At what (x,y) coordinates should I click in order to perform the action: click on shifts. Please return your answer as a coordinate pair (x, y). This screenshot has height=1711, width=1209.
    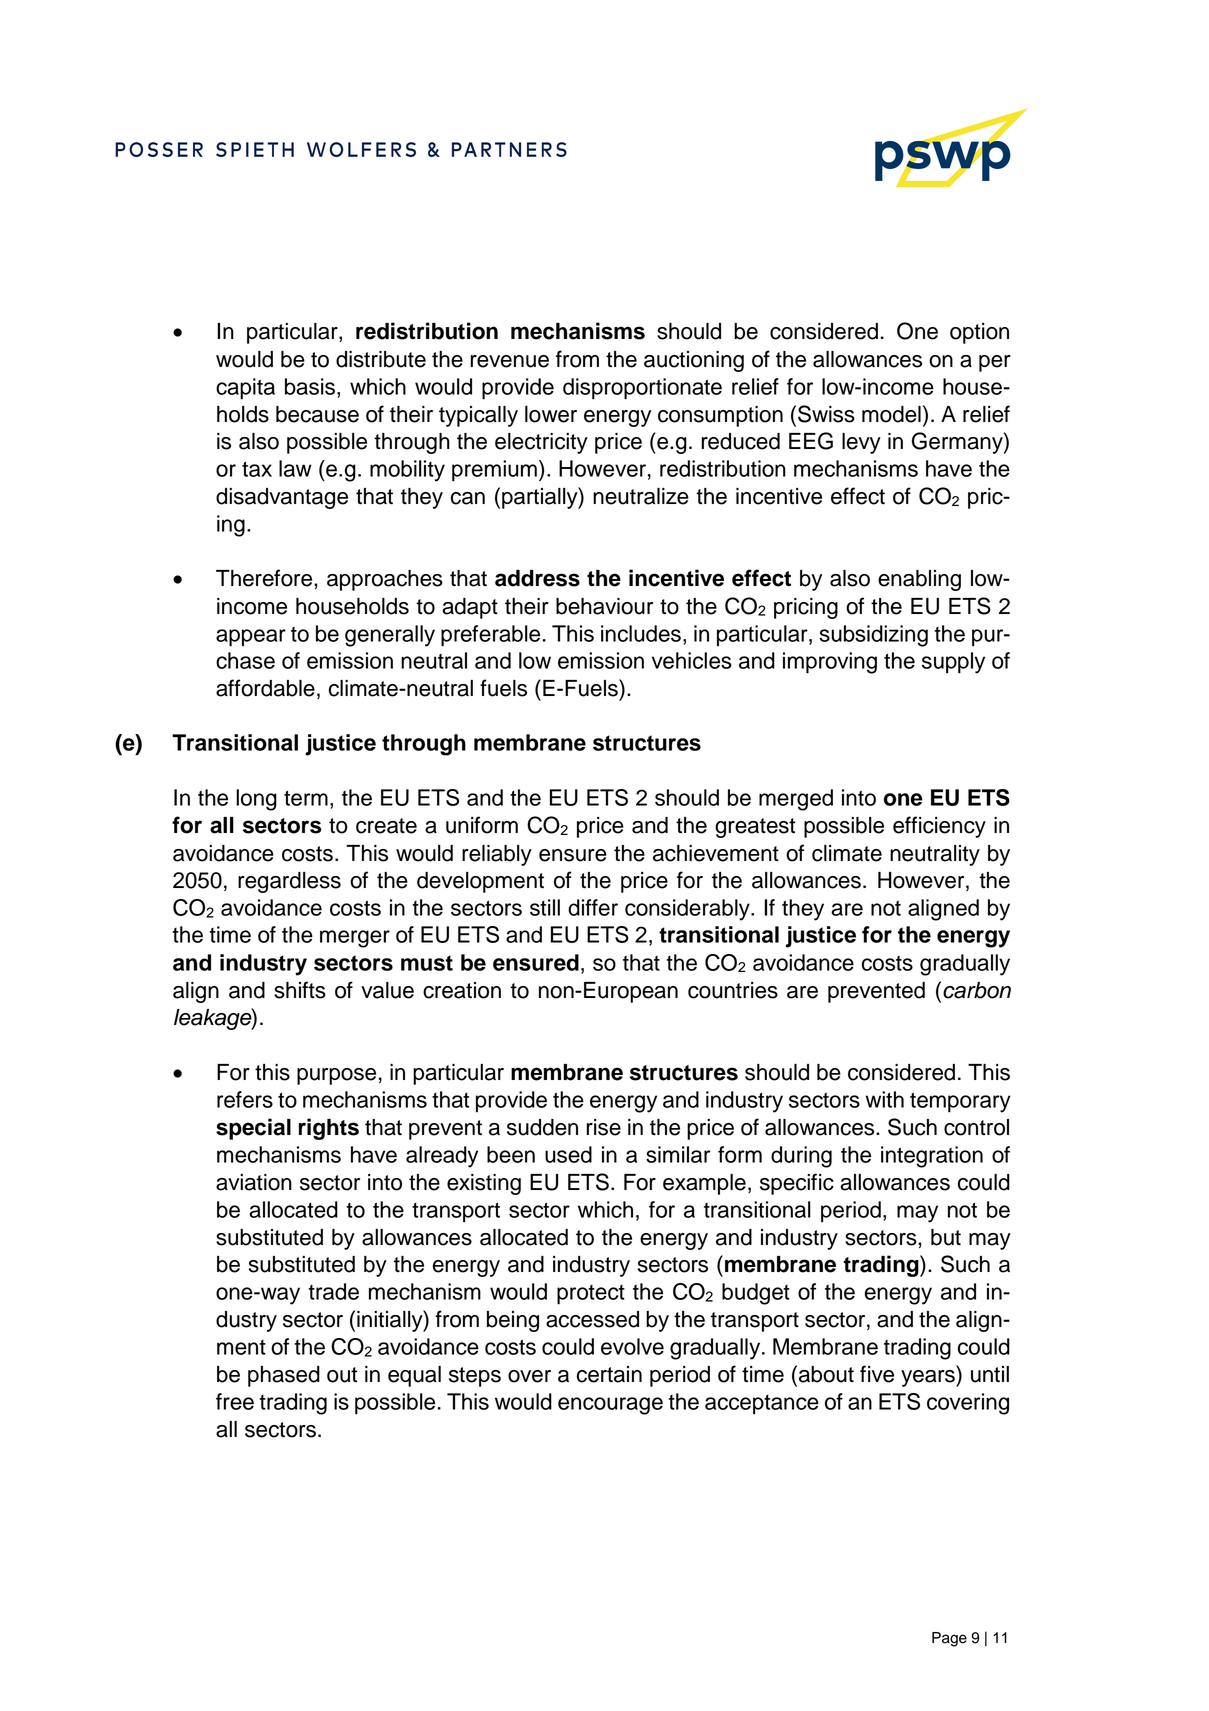
    Looking at the image, I should click on (300, 990).
